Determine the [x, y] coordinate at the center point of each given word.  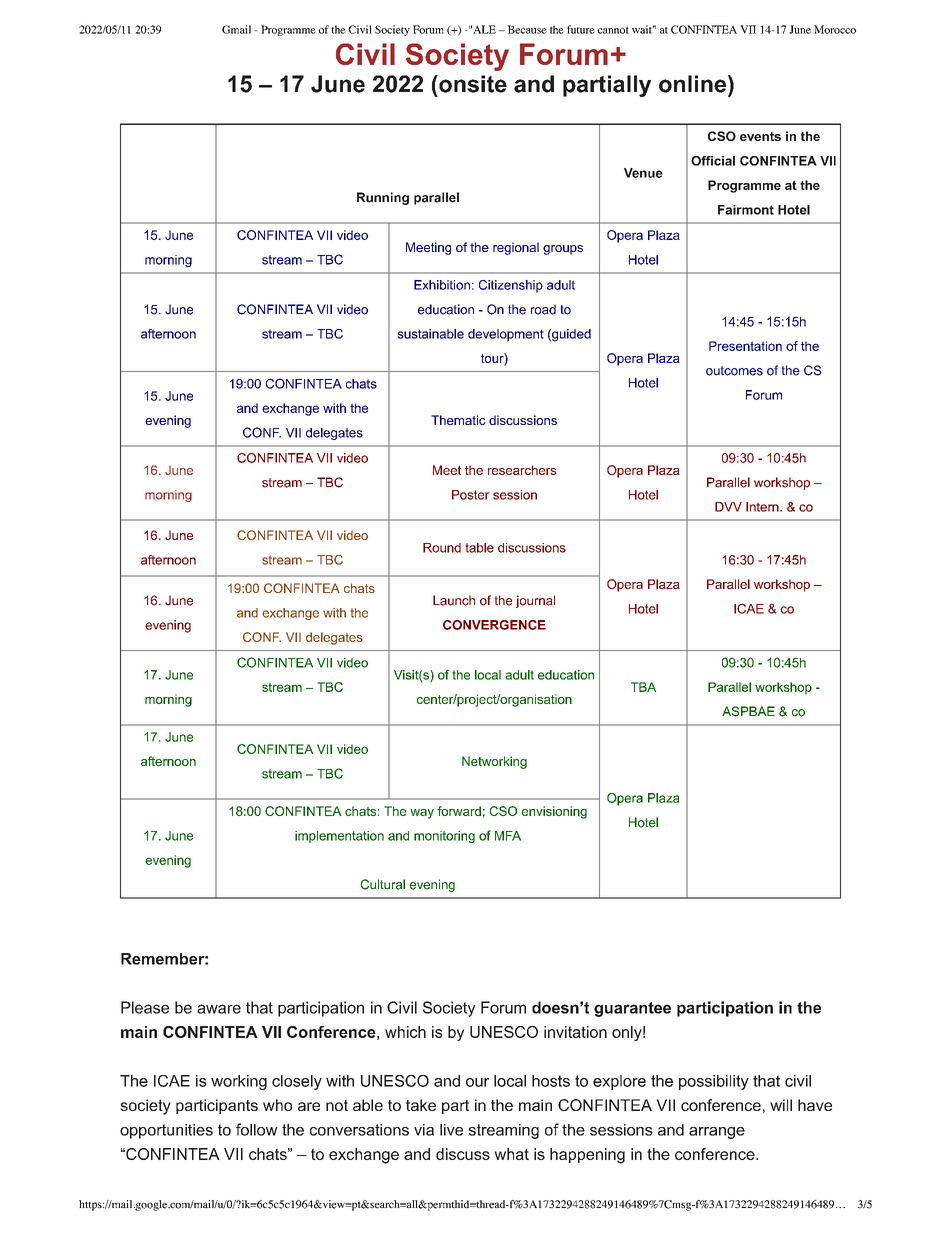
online [694, 84]
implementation [339, 837]
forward [459, 811]
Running [383, 198]
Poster [471, 495]
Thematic [458, 420]
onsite [472, 84]
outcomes [734, 371]
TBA [643, 687]
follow [257, 1129]
